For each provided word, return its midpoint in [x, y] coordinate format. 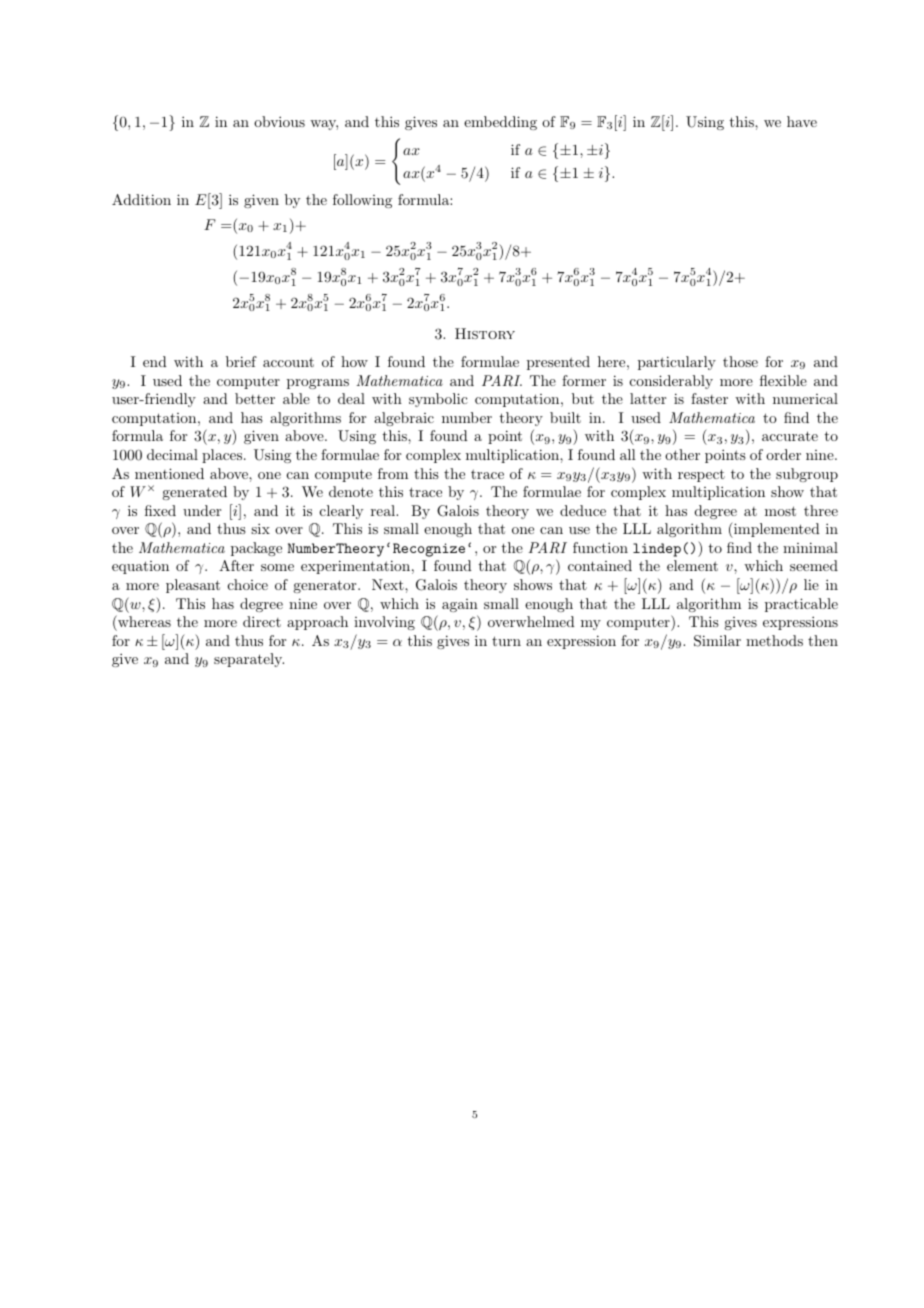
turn [506, 641]
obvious [279, 121]
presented [558, 363]
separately [249, 660]
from [393, 473]
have [802, 121]
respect [701, 475]
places [222, 456]
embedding [500, 123]
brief [241, 361]
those [740, 361]
